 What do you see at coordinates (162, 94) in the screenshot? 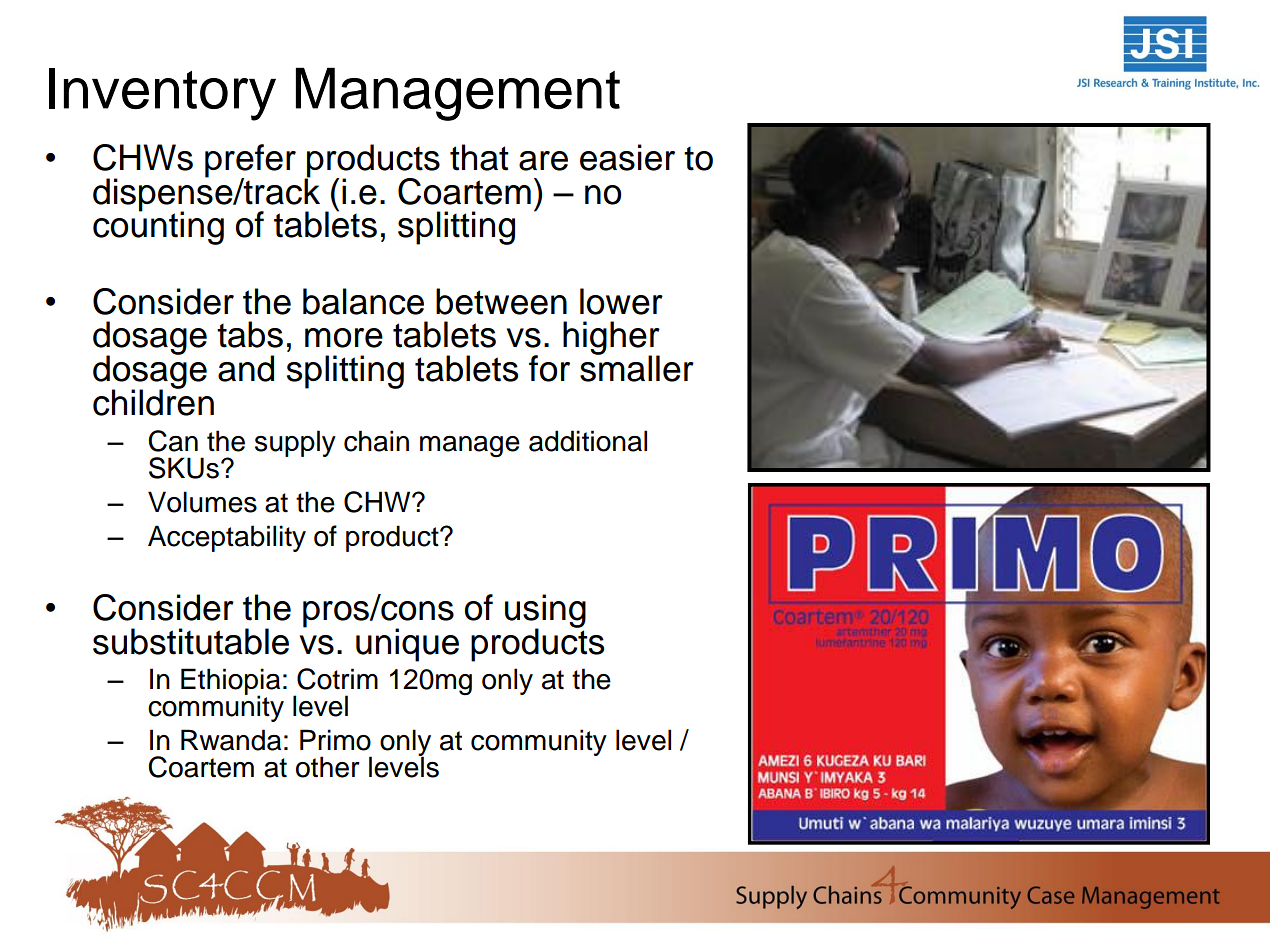
I see `Inventory` at bounding box center [162, 94].
